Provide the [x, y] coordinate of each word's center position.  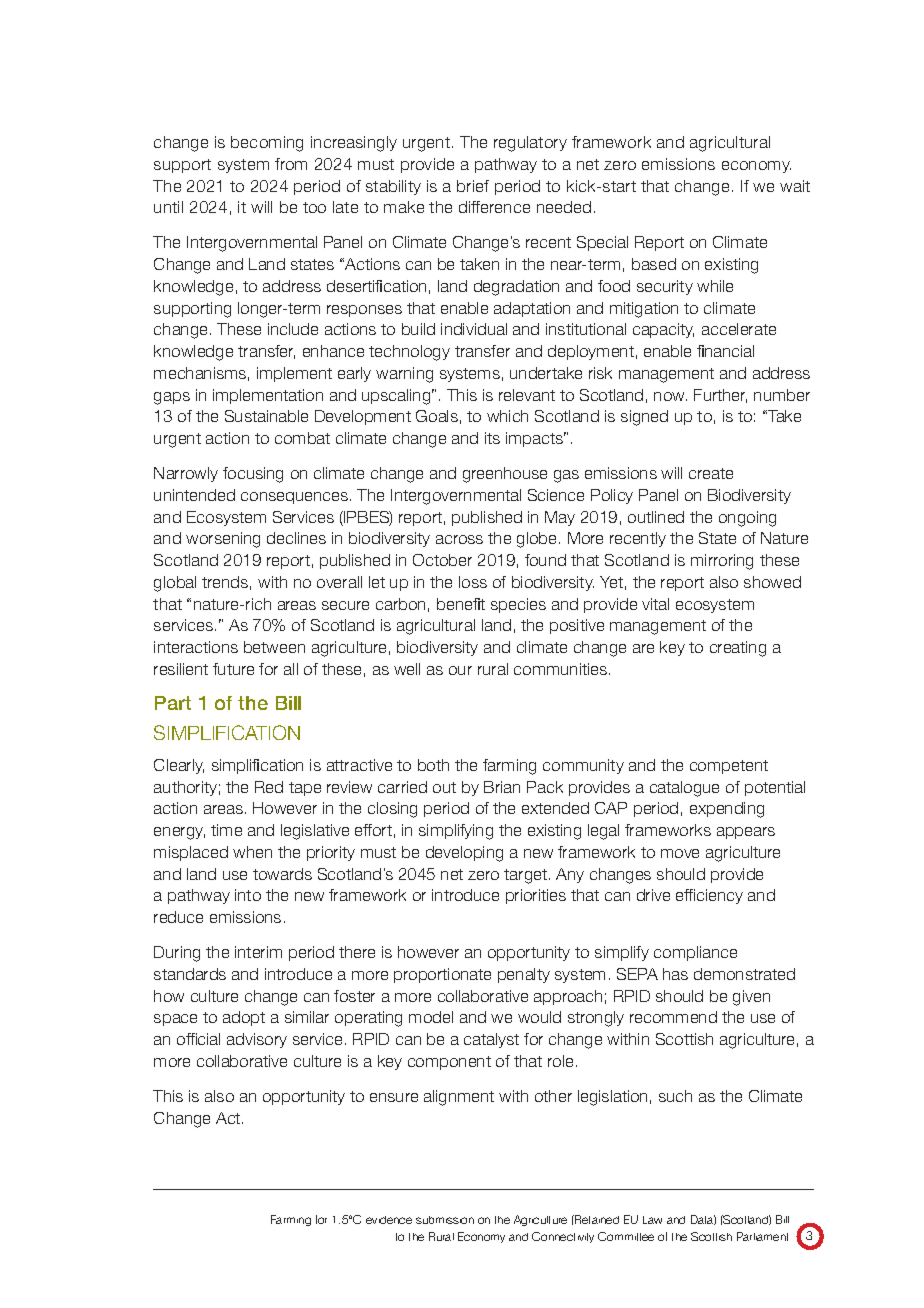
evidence [389, 1220]
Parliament [762, 1236]
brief [473, 186]
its [492, 438]
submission [445, 1220]
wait [795, 186]
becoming [267, 144]
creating [738, 649]
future [233, 669]
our [460, 670]
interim [258, 952]
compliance [695, 953]
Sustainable [266, 416]
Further [720, 396]
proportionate [442, 975]
